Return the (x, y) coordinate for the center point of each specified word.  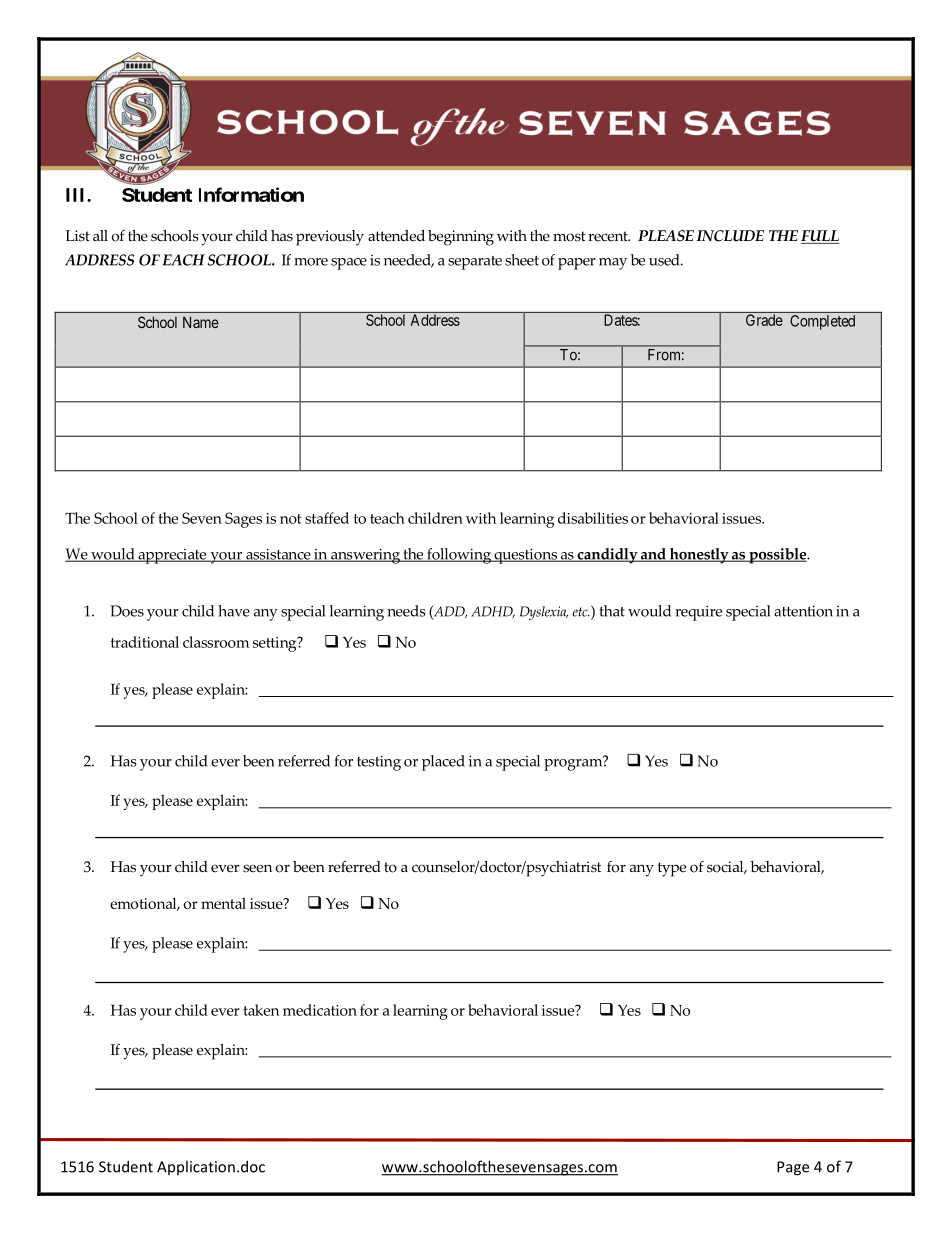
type (672, 869)
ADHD (493, 612)
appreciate (172, 556)
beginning (461, 238)
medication (320, 1010)
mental (223, 903)
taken (261, 1010)
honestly (699, 556)
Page (793, 1168)
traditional (145, 642)
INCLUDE (730, 236)
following (459, 556)
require (698, 613)
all (100, 235)
